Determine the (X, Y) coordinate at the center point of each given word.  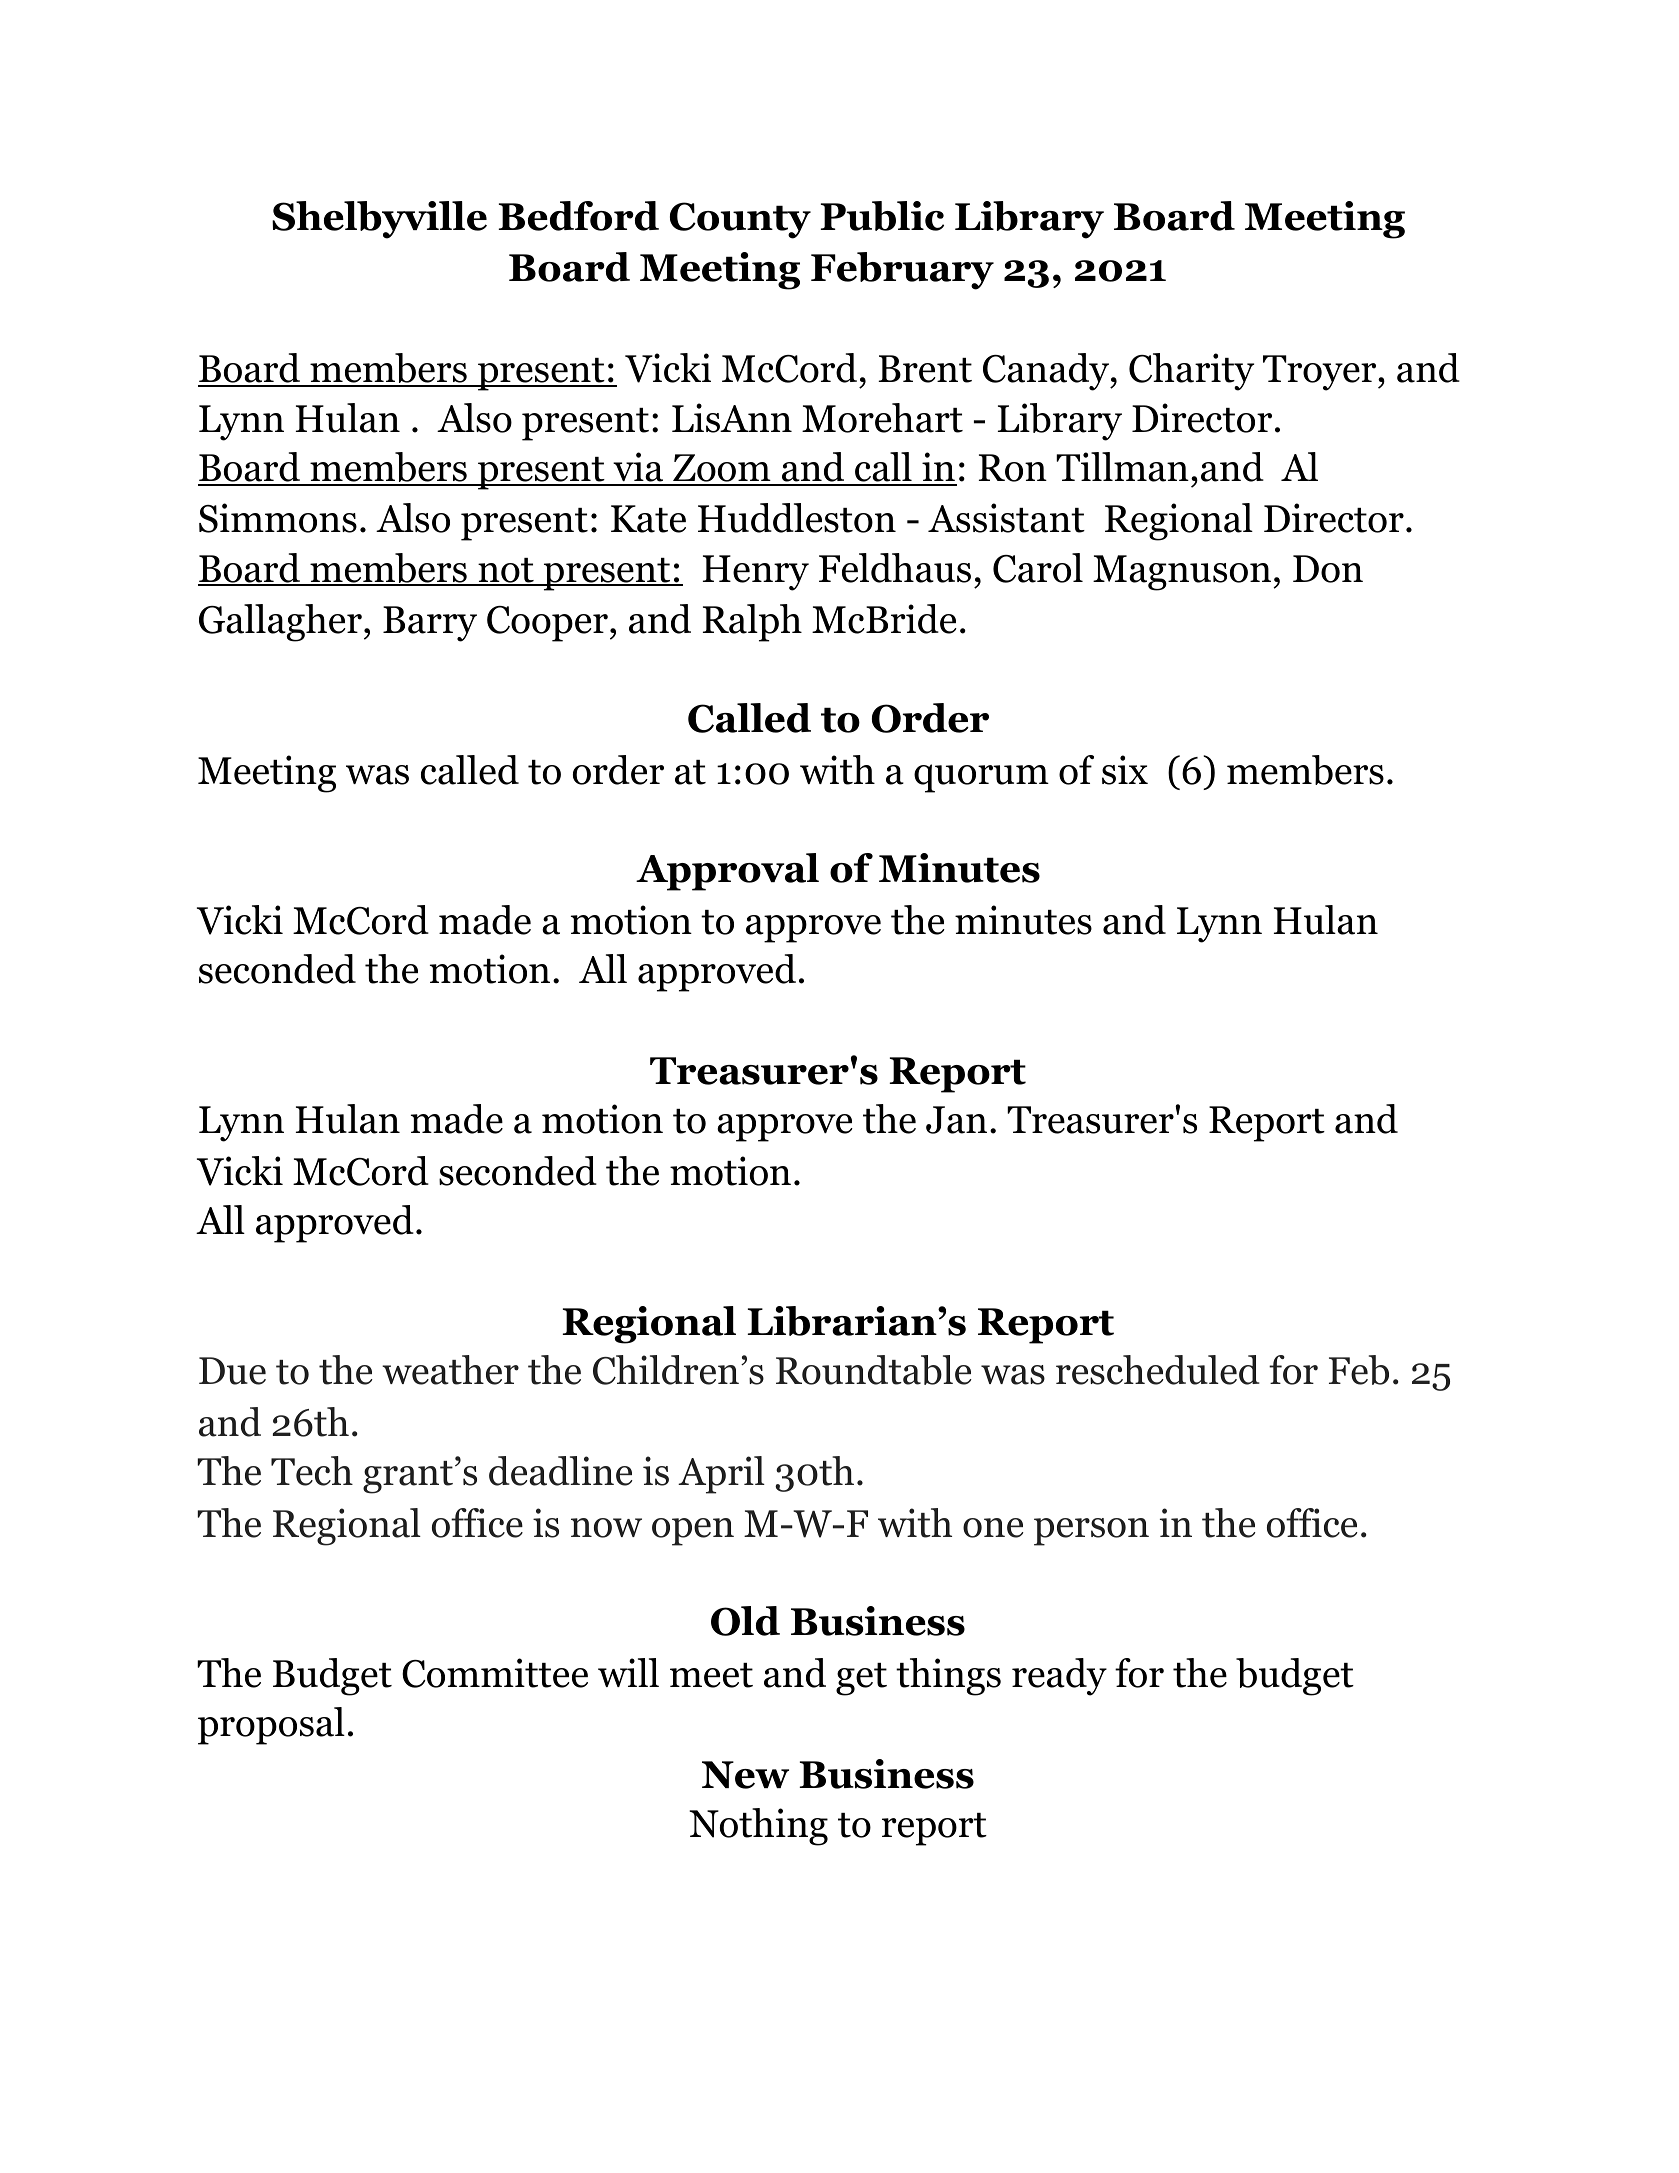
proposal (271, 1726)
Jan (956, 1120)
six (1125, 770)
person (1091, 1532)
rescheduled (1158, 1370)
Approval (727, 872)
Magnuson (1183, 573)
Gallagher (280, 623)
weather (450, 1370)
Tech (312, 1471)
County (740, 220)
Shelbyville (379, 220)
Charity (1191, 372)
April (721, 1475)
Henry (756, 573)
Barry (430, 624)
